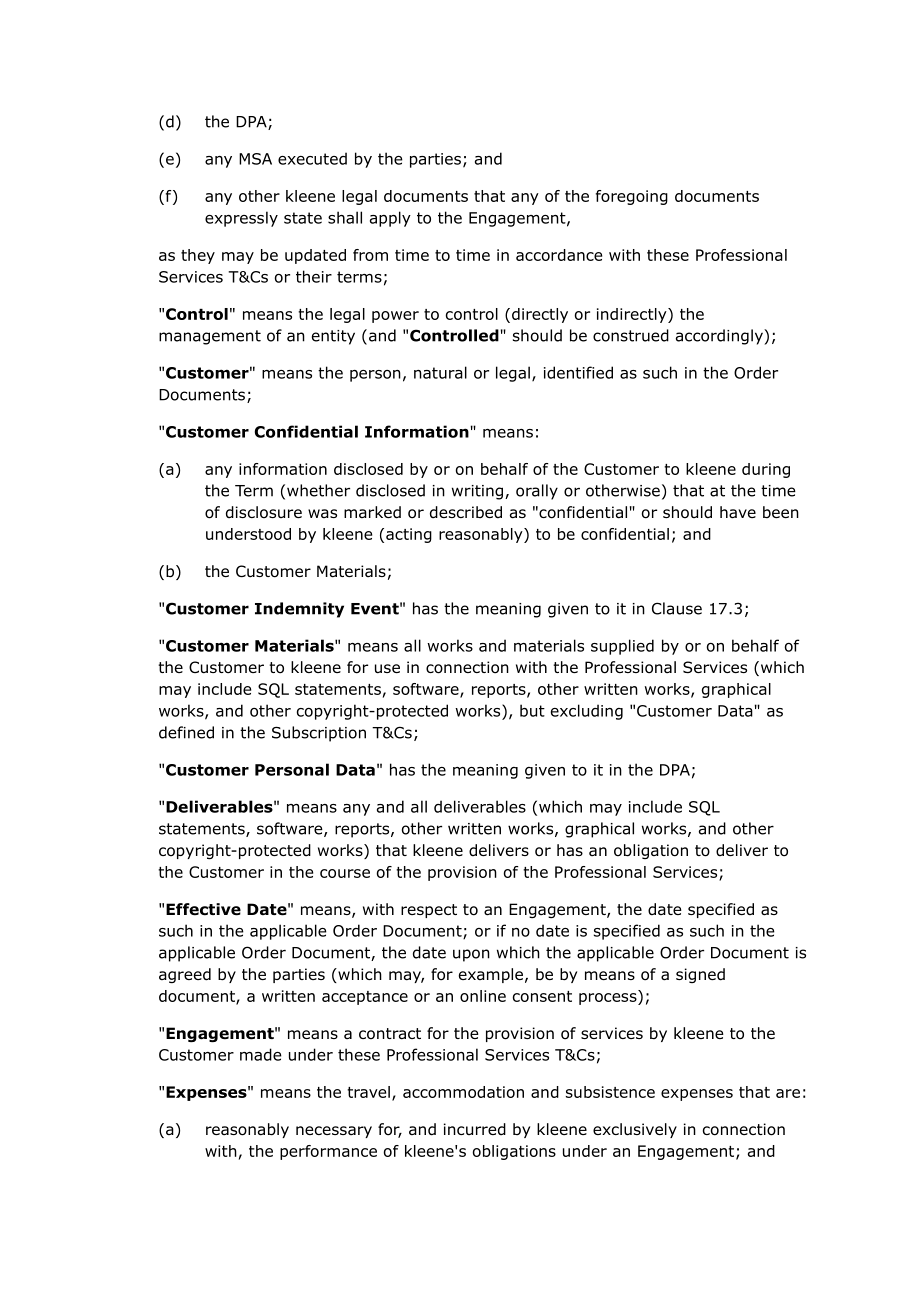 The width and height of the document is (924, 1307). Describe the element at coordinates (318, 490) in the document. I see `whether` at that location.
